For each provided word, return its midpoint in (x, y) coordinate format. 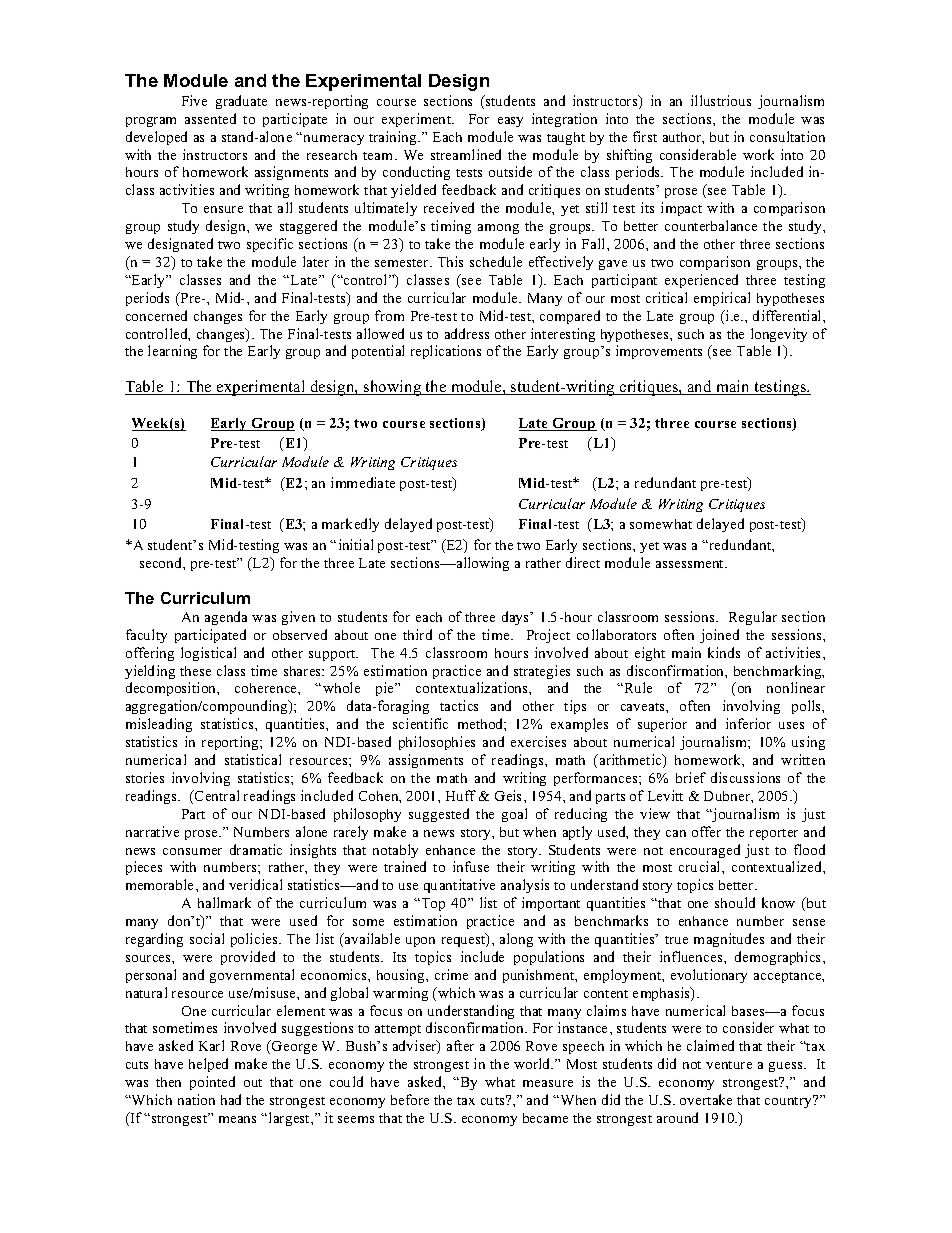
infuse (471, 866)
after (460, 1045)
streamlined (466, 154)
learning (172, 352)
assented (210, 118)
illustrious (721, 100)
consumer (192, 851)
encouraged (705, 851)
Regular (753, 618)
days (516, 618)
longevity (779, 335)
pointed (212, 1083)
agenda (226, 618)
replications (446, 352)
